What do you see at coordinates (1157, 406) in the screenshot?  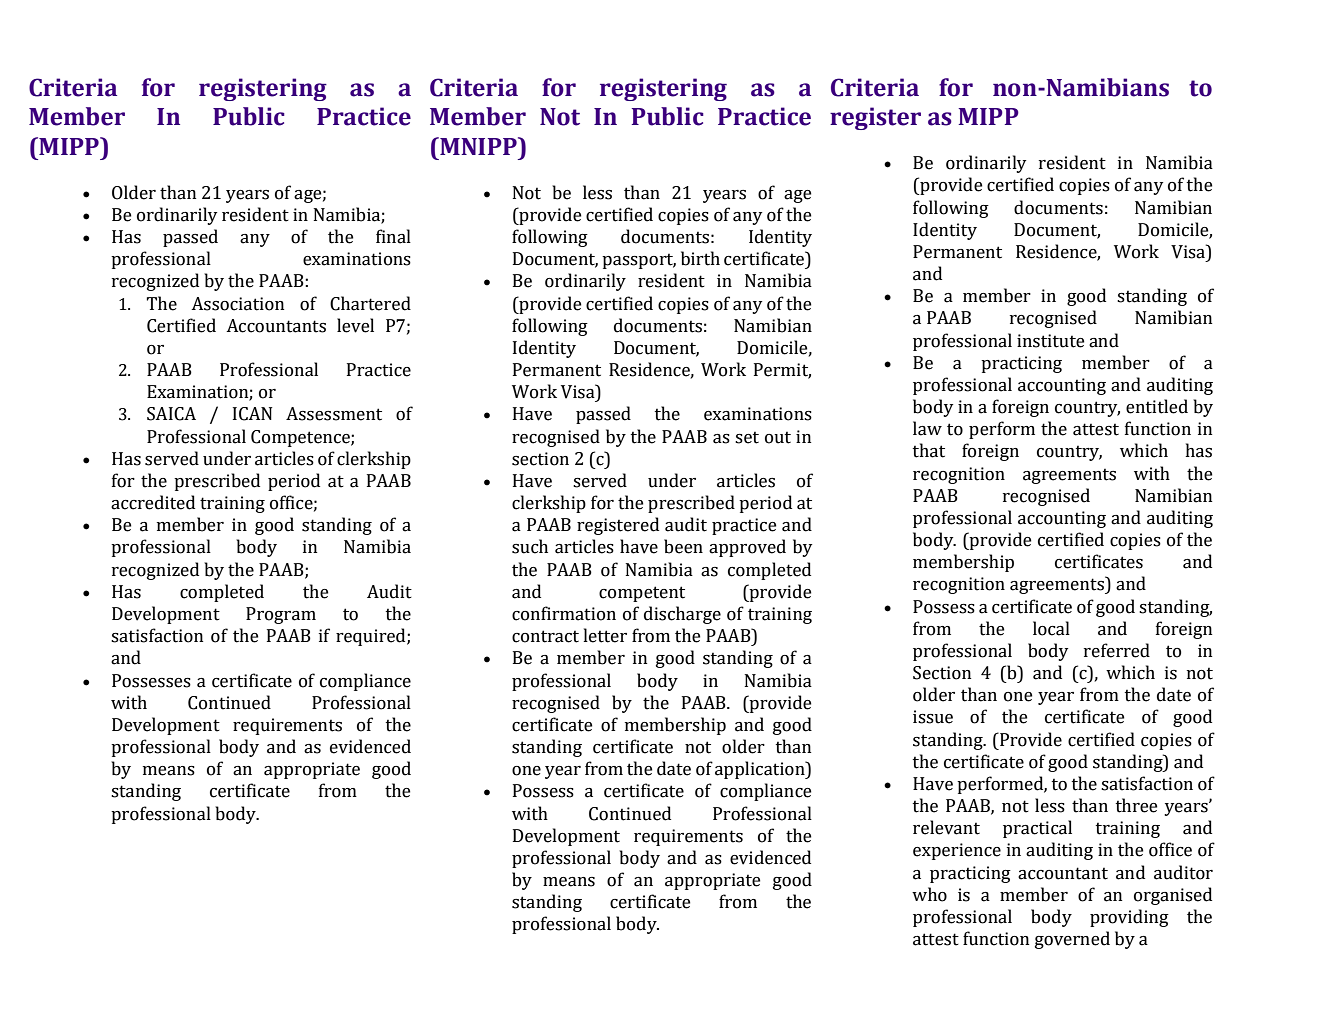 I see `entitled` at bounding box center [1157, 406].
